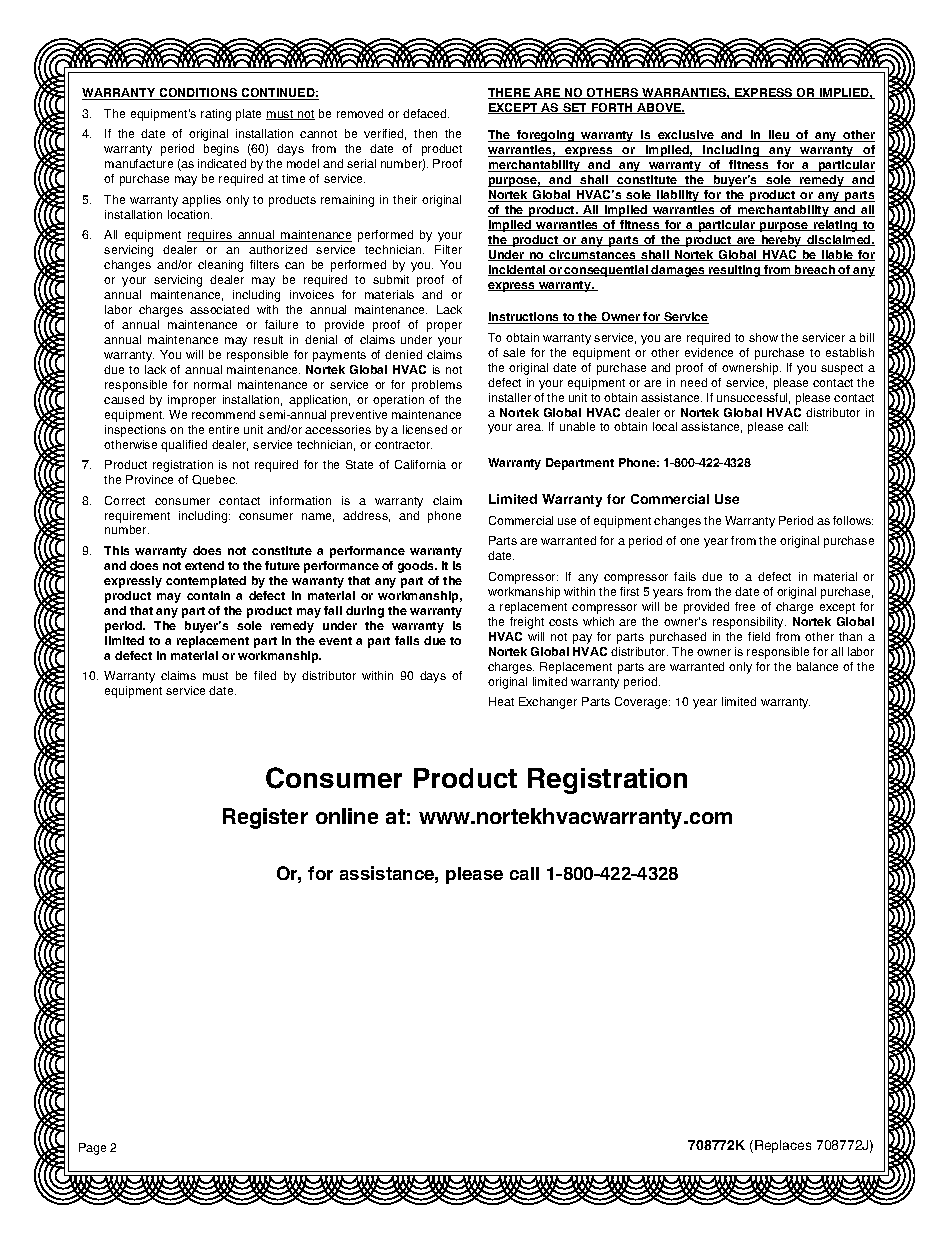  Describe the element at coordinates (216, 115) in the screenshot. I see `rating` at that location.
